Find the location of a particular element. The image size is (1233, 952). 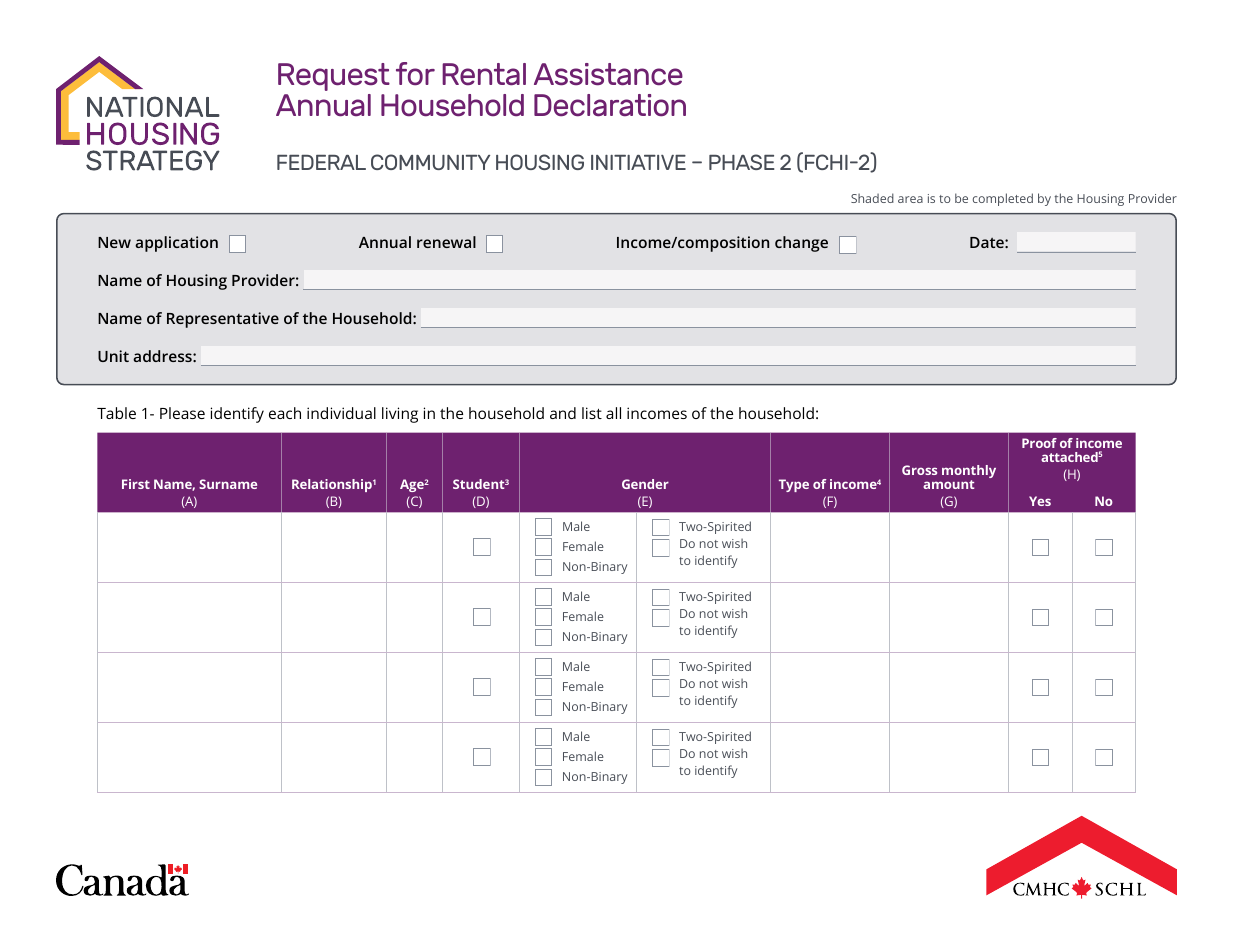

Gender is located at coordinates (645, 484).
